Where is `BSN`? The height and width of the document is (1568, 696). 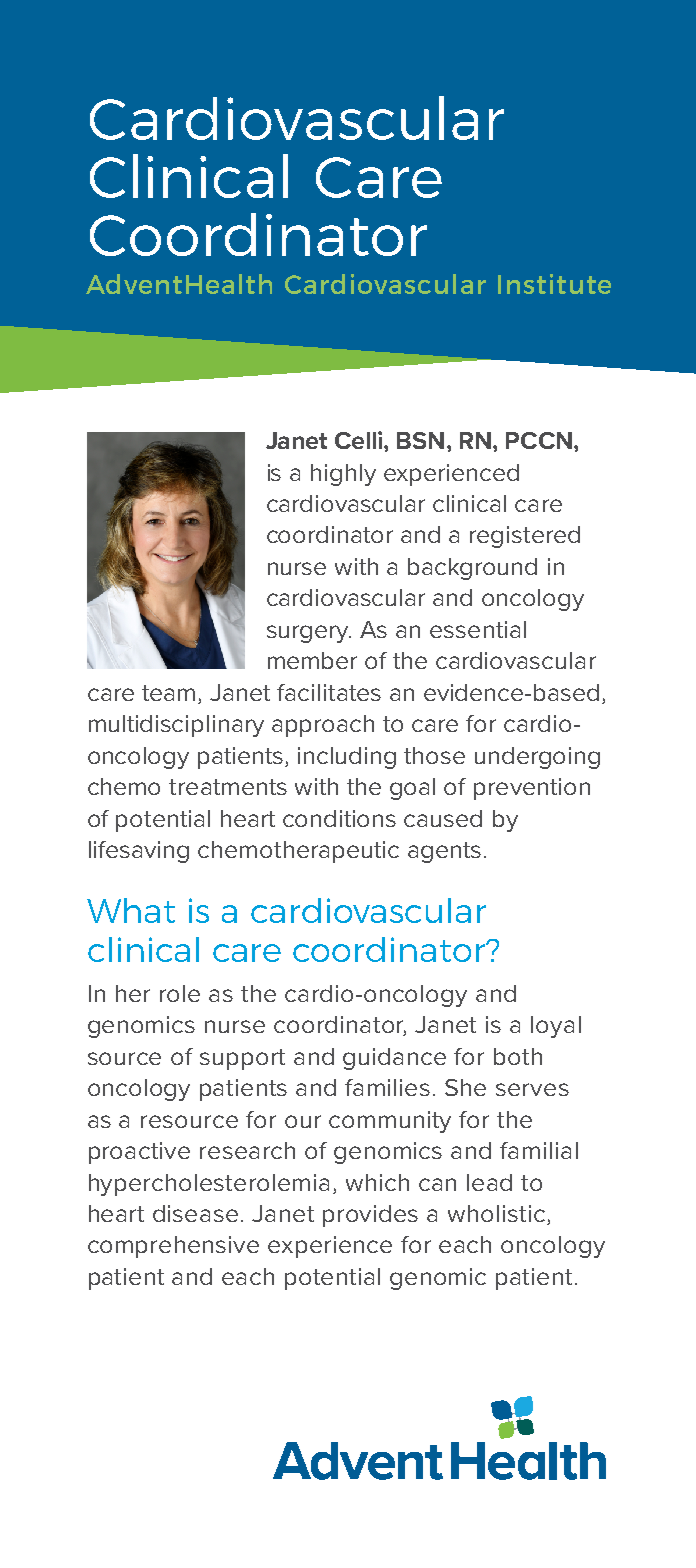 BSN is located at coordinates (420, 440).
